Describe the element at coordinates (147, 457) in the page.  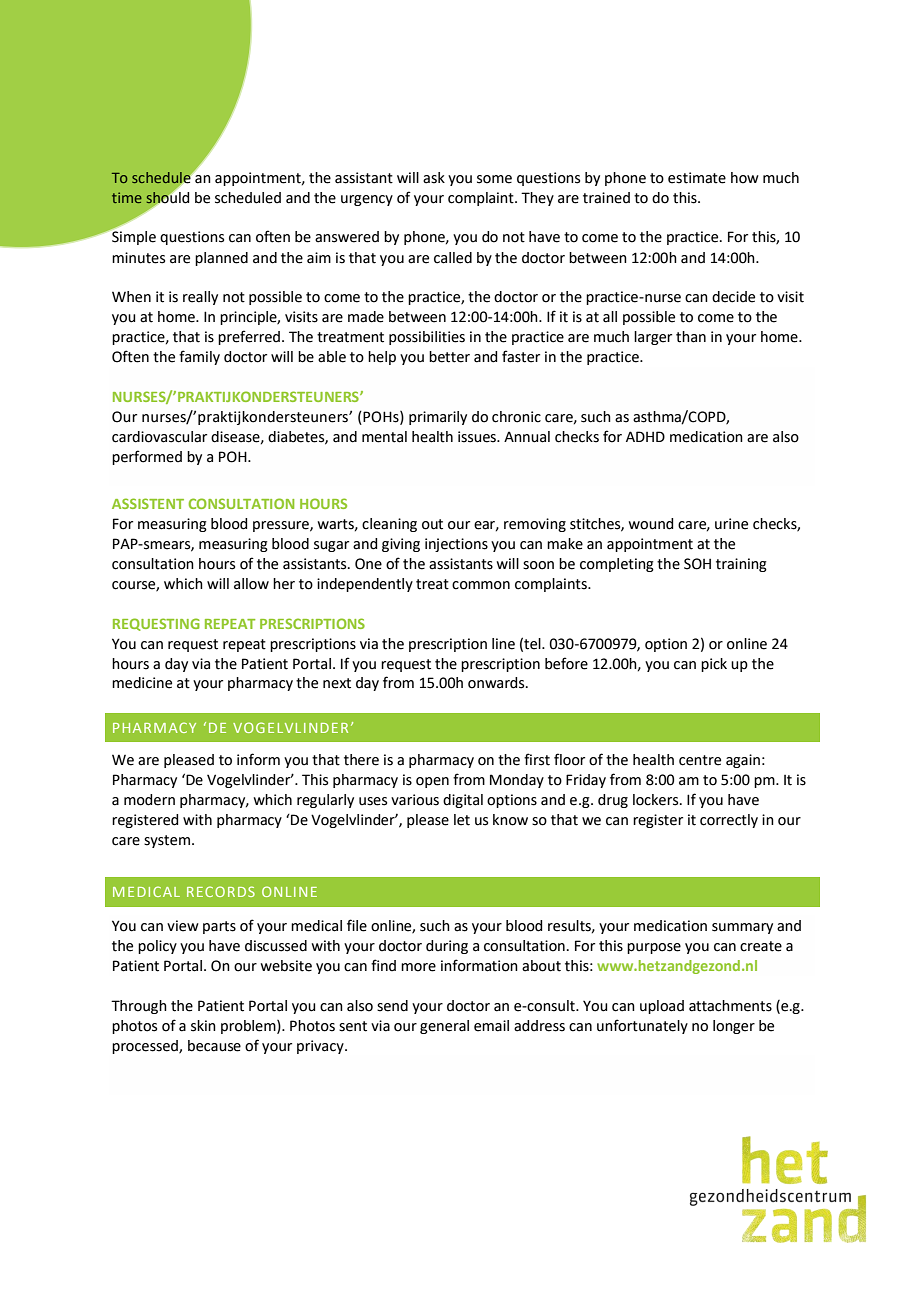
I see `performed` at that location.
